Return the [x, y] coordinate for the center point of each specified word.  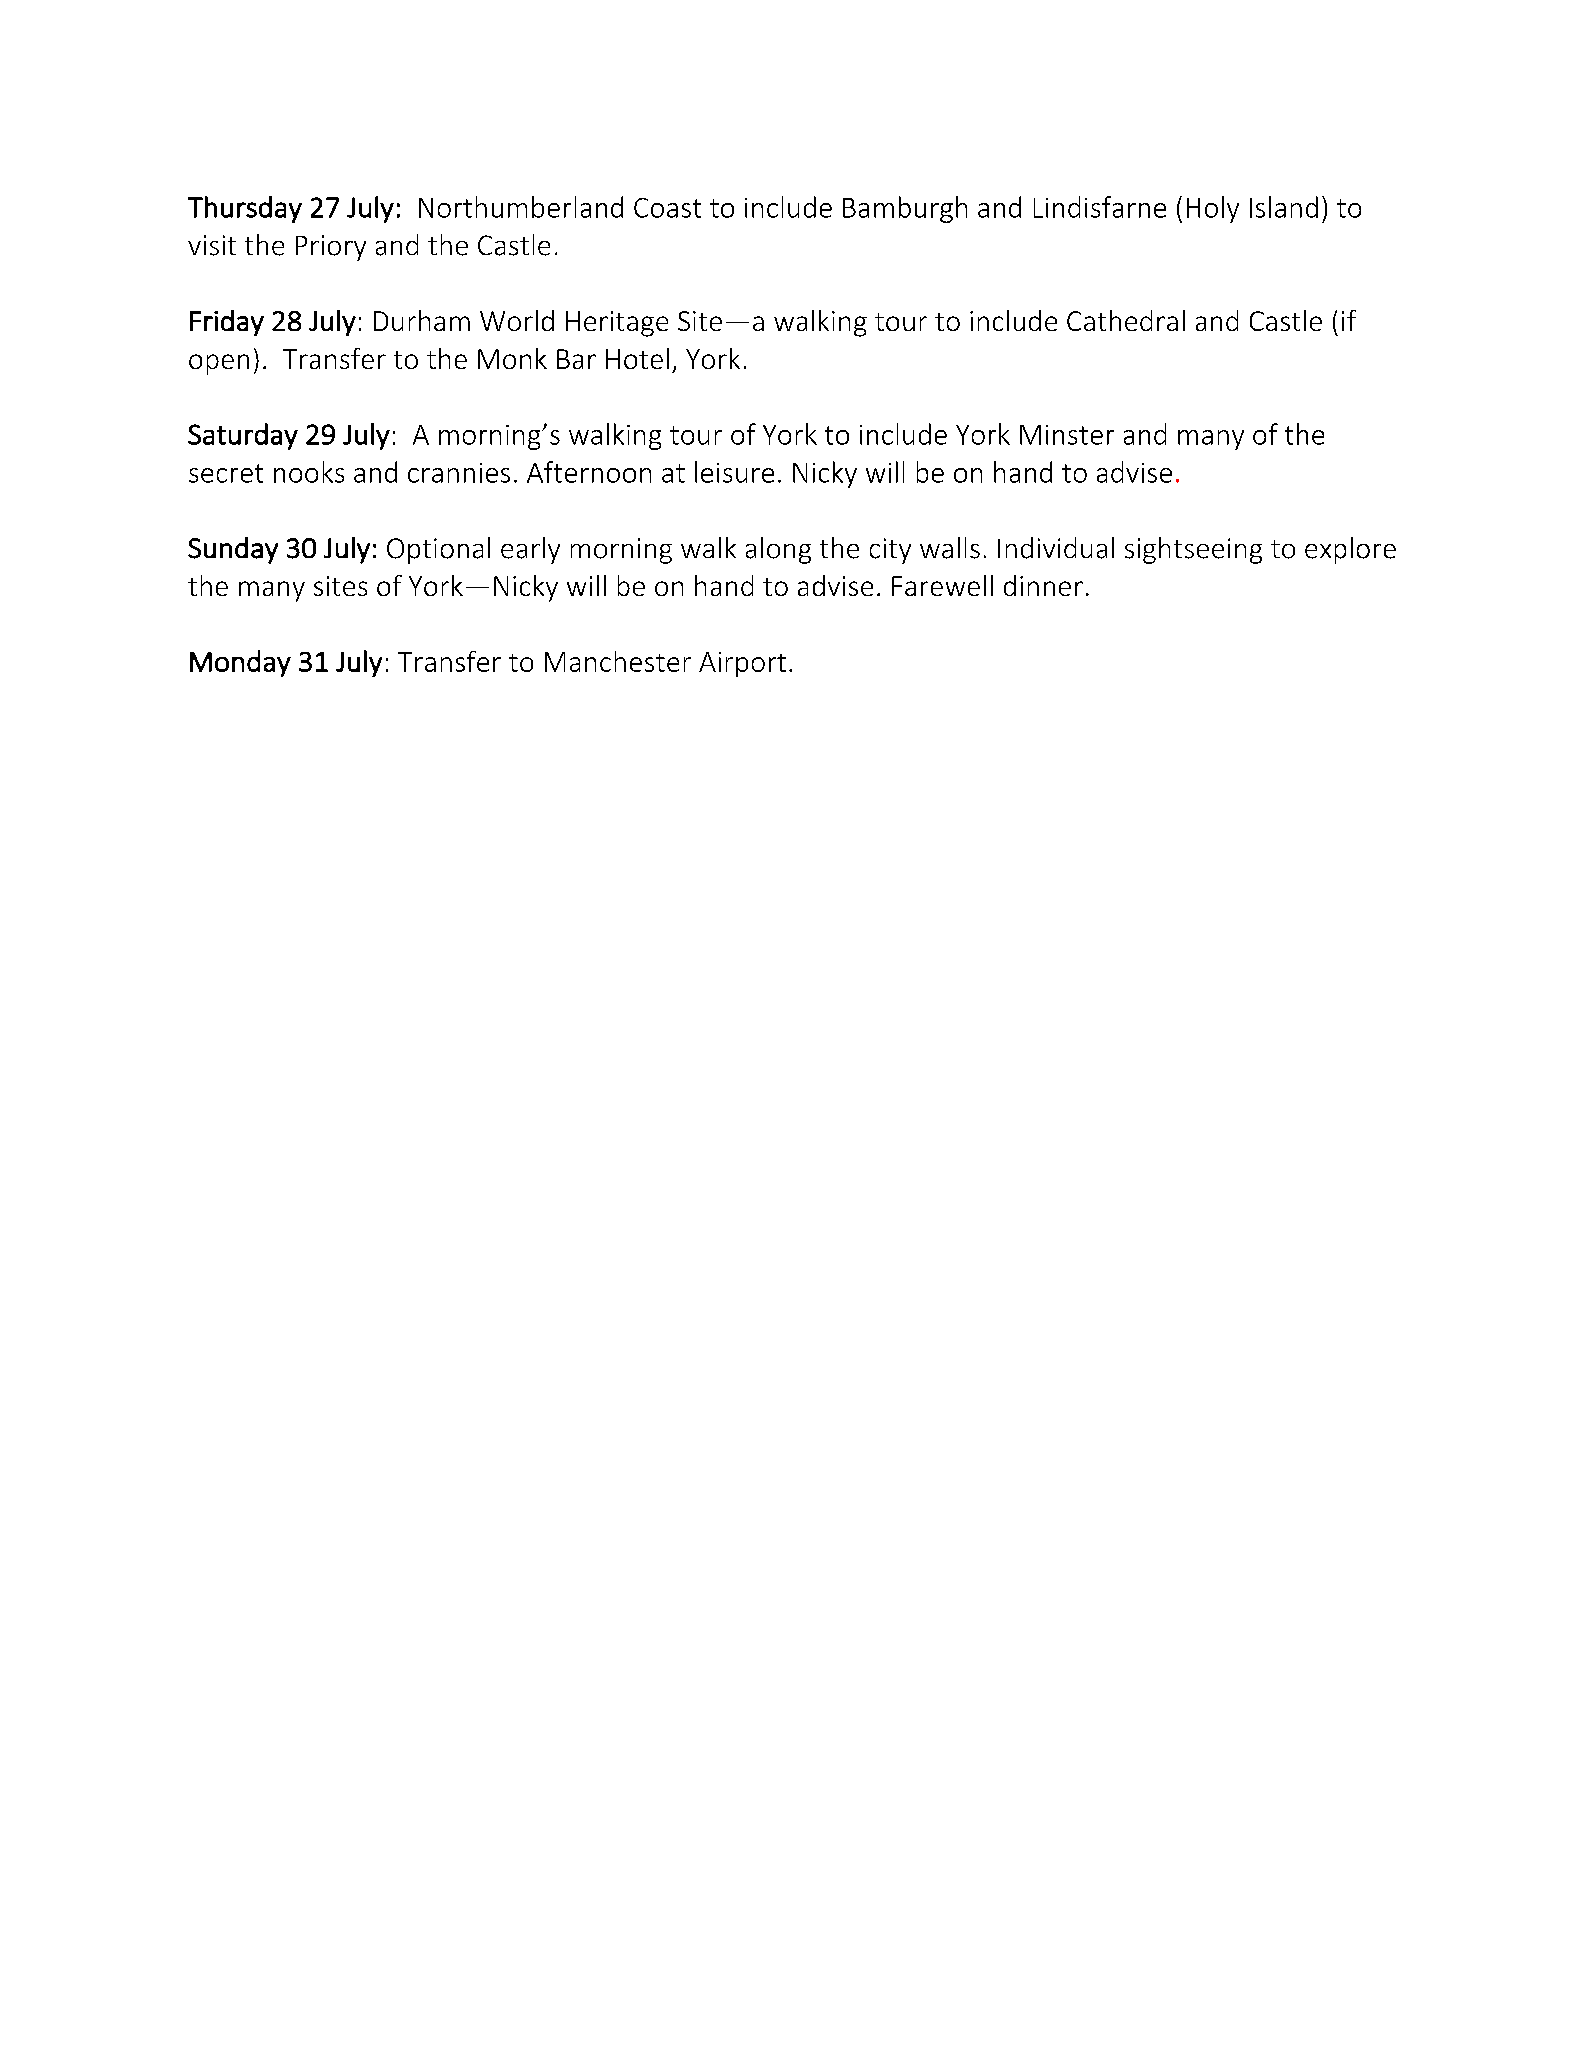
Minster [1067, 435]
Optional [438, 550]
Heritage [617, 324]
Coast [667, 208]
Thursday [245, 209]
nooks [309, 472]
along [778, 550]
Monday [240, 663]
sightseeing [1193, 550]
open [219, 364]
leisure [734, 472]
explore [1350, 550]
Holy [1213, 209]
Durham [422, 320]
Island [1284, 207]
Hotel [637, 358]
